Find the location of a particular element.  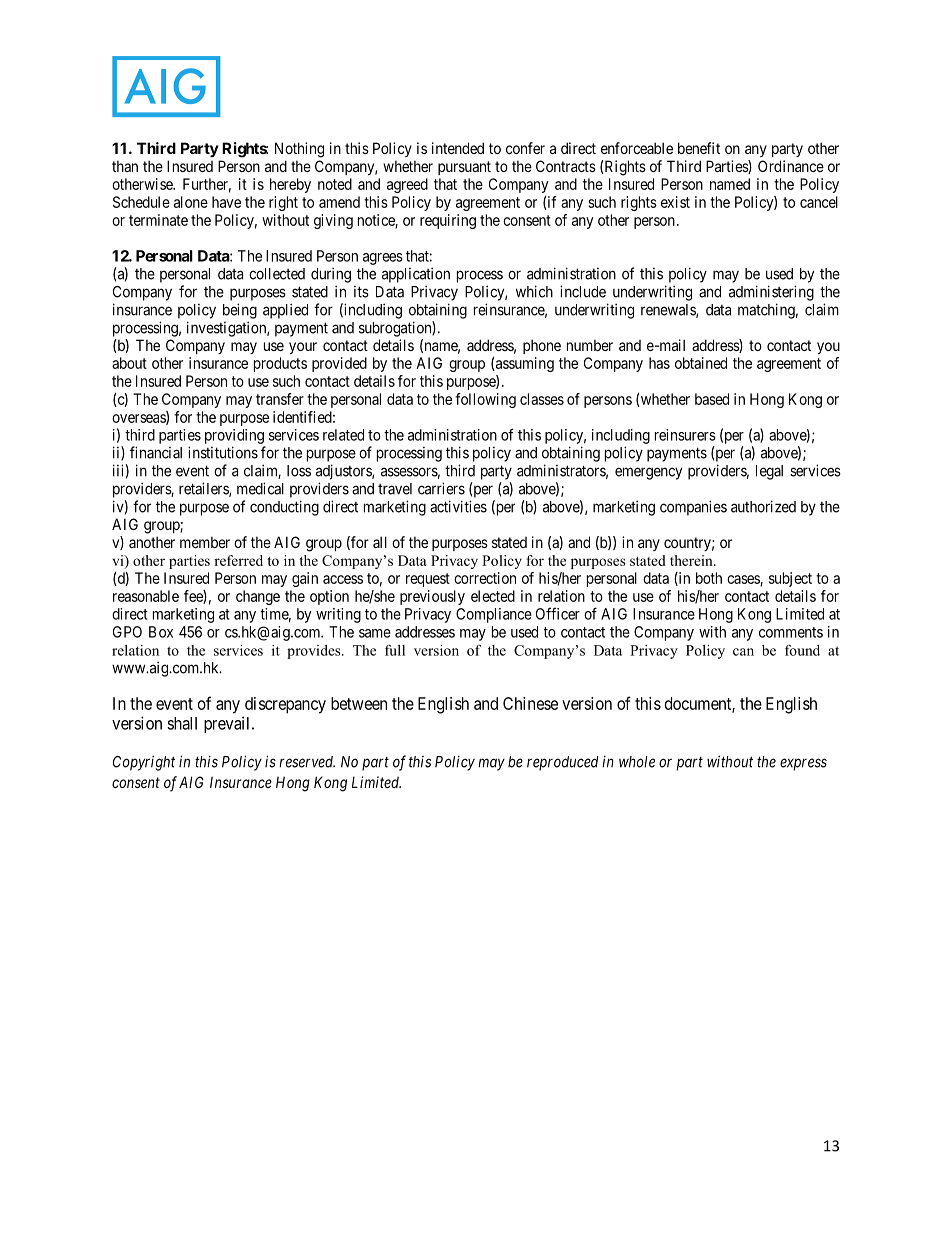

alone is located at coordinates (191, 202).
